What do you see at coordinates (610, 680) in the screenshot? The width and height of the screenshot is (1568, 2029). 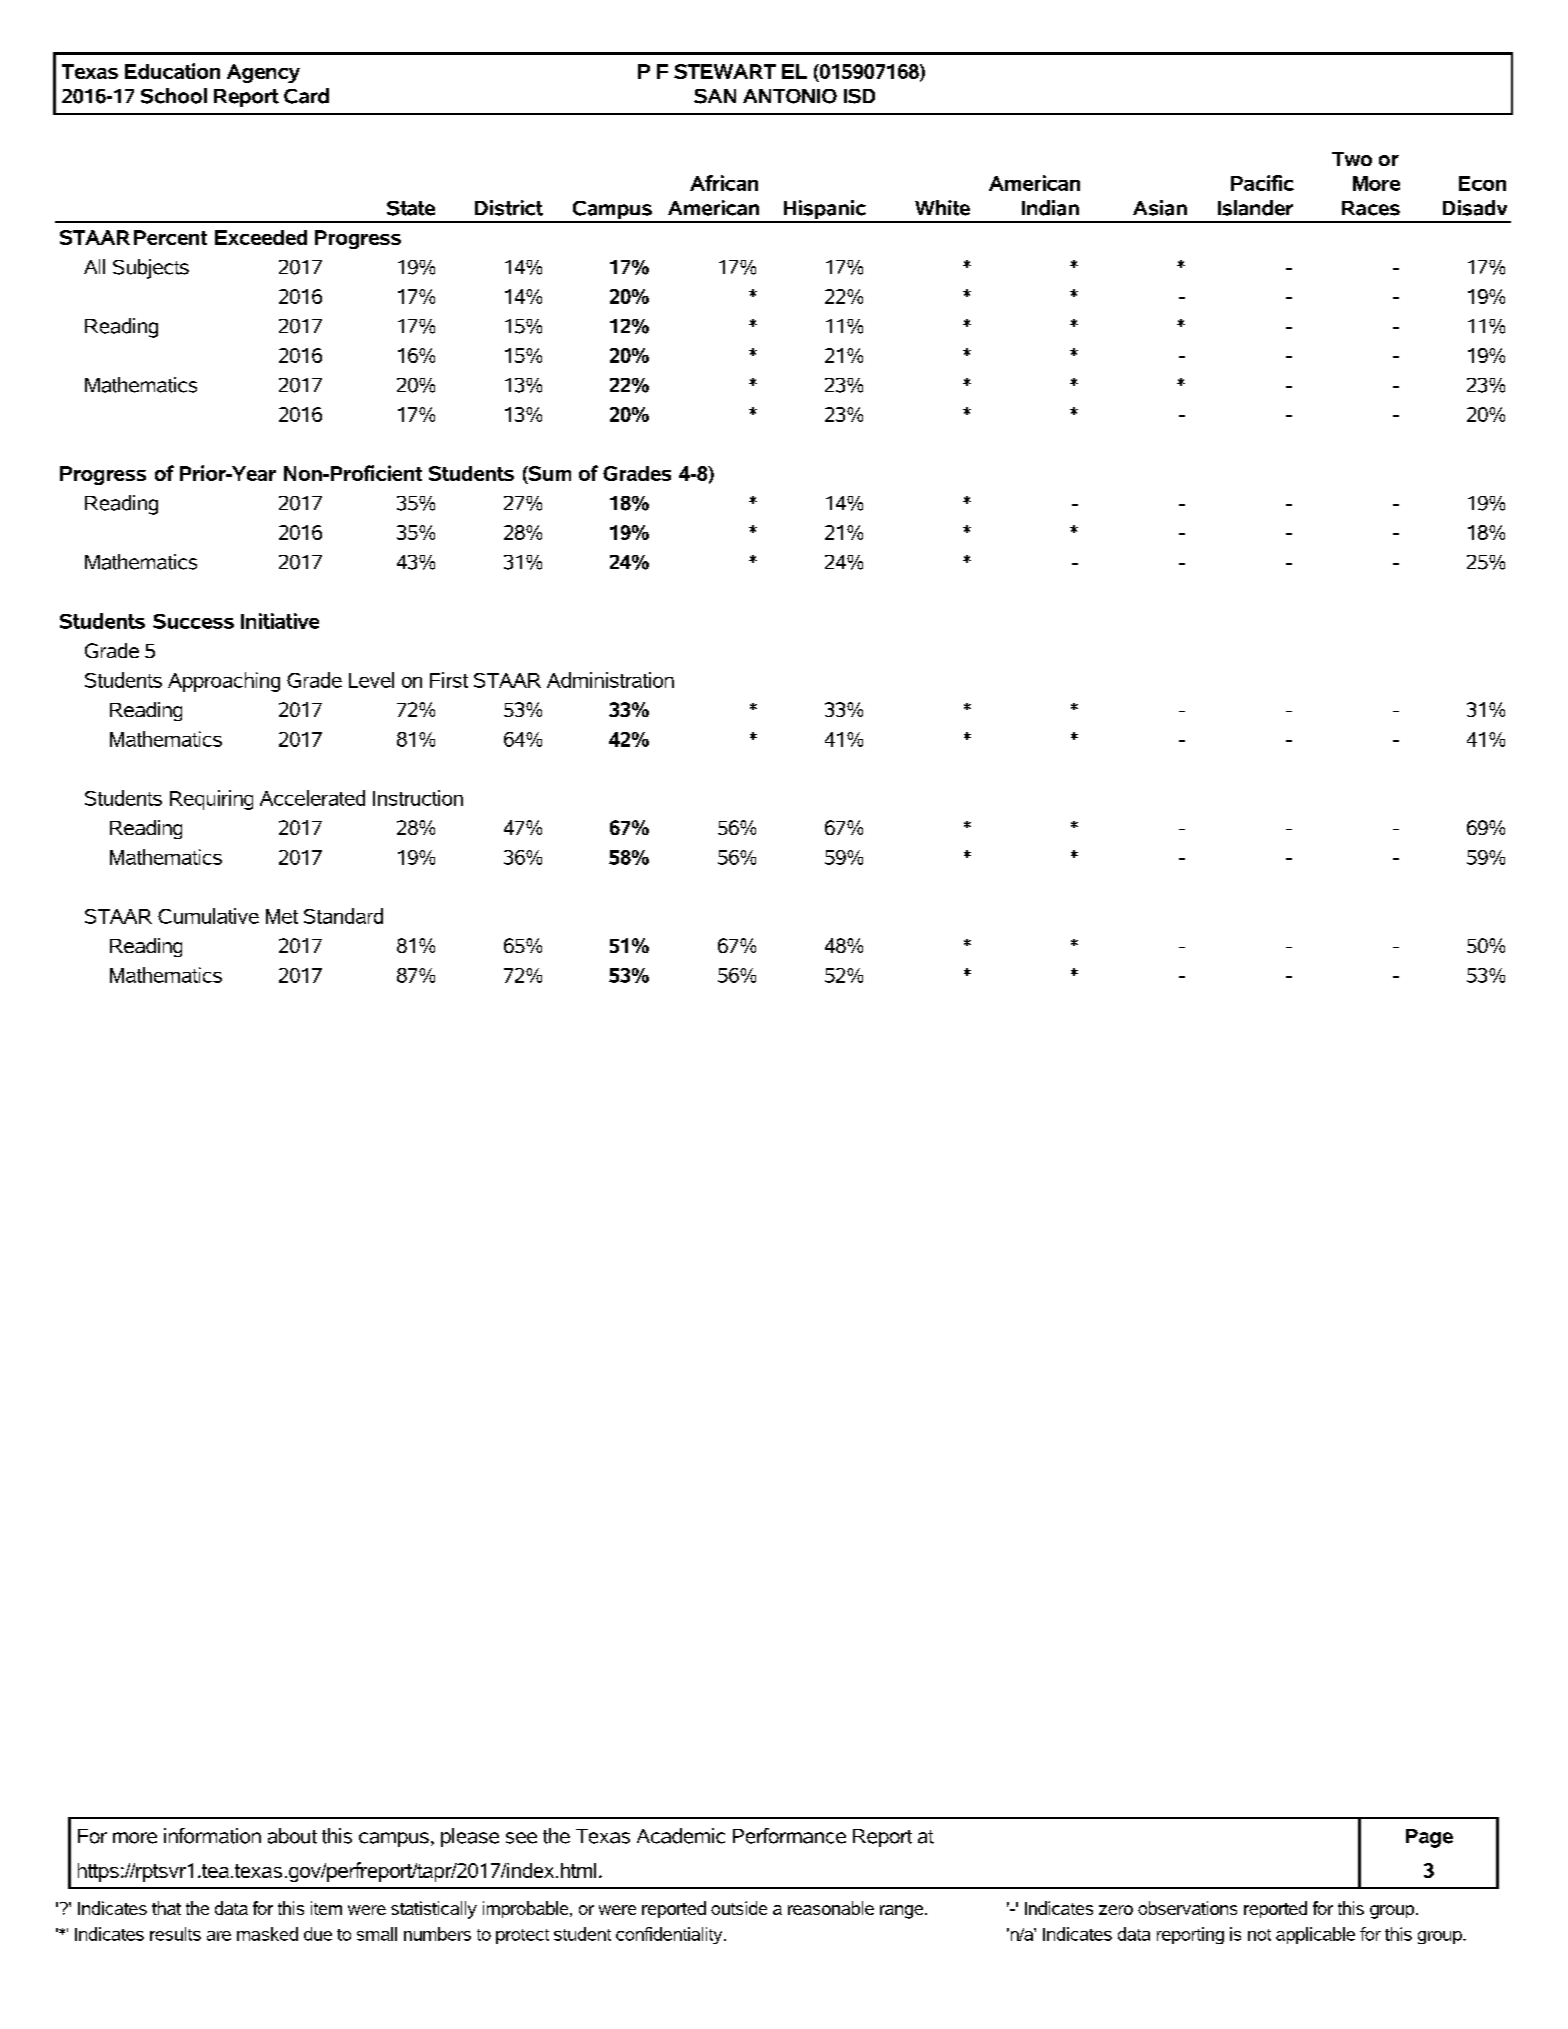 I see `Administration` at bounding box center [610, 680].
